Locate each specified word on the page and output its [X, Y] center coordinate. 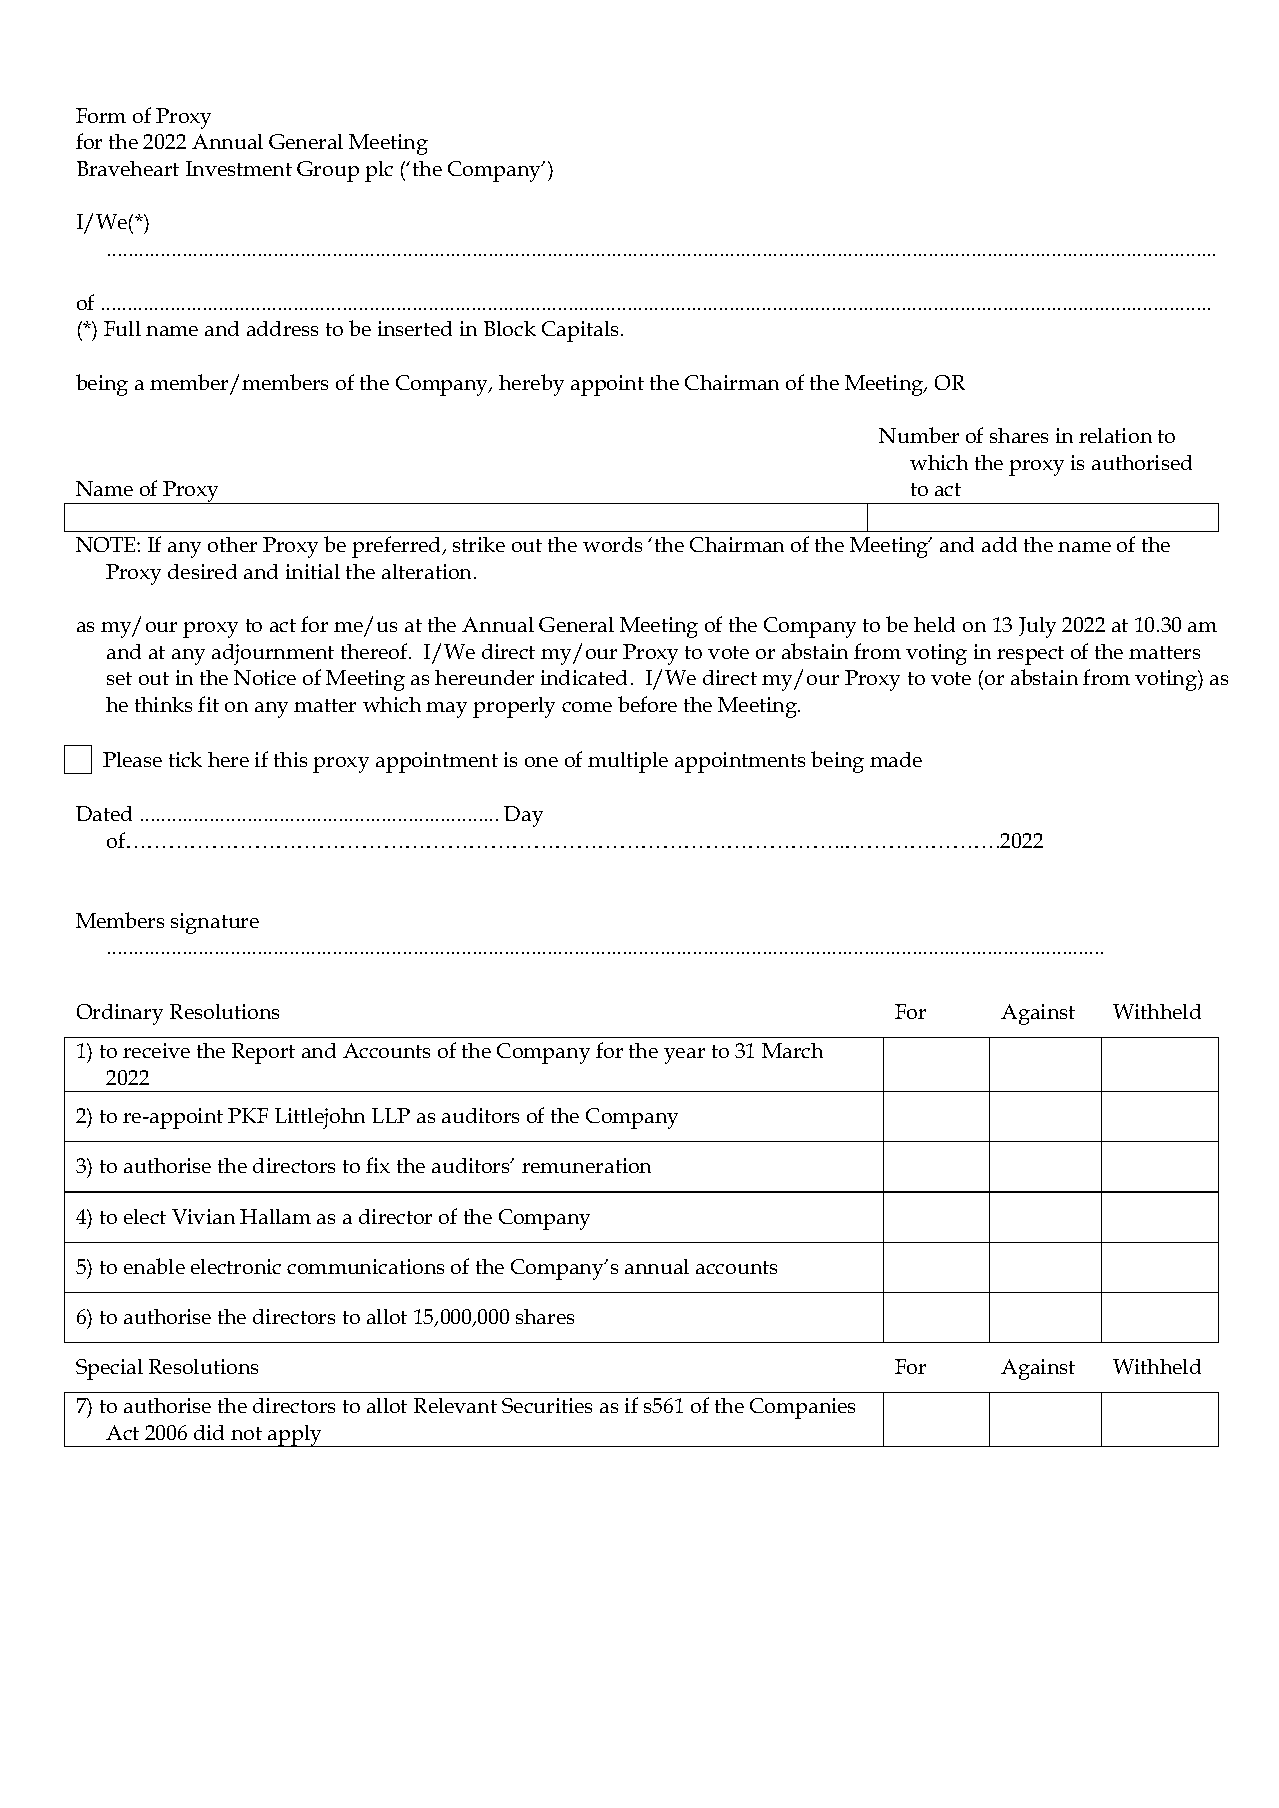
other [232, 544]
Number [919, 435]
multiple [628, 762]
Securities [547, 1405]
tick [185, 759]
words [612, 544]
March [792, 1050]
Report [263, 1053]
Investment [239, 168]
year [684, 1056]
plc [379, 171]
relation [1115, 435]
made [896, 759]
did [209, 1432]
